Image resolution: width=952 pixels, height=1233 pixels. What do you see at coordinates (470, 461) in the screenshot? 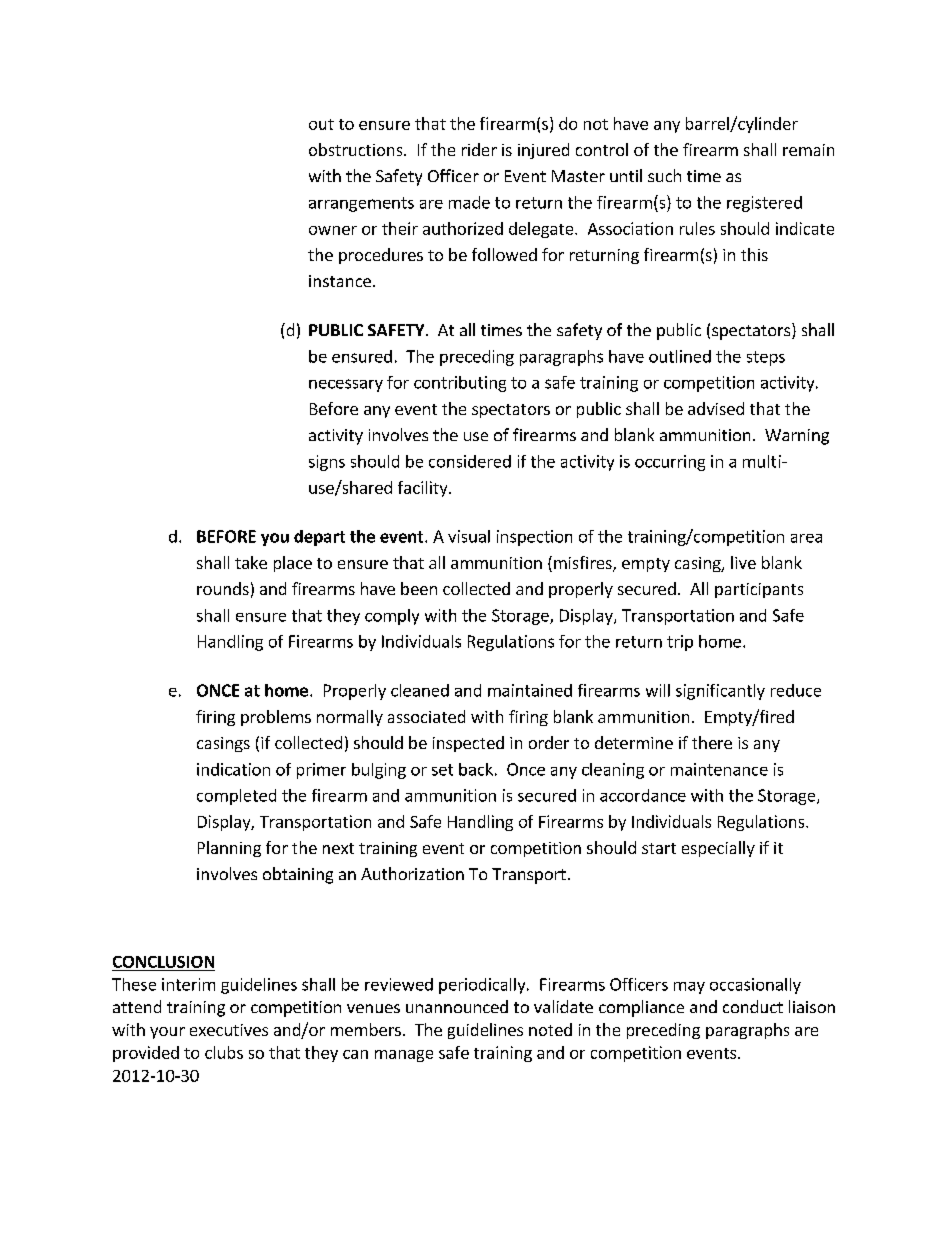
I see `considered` at bounding box center [470, 461].
